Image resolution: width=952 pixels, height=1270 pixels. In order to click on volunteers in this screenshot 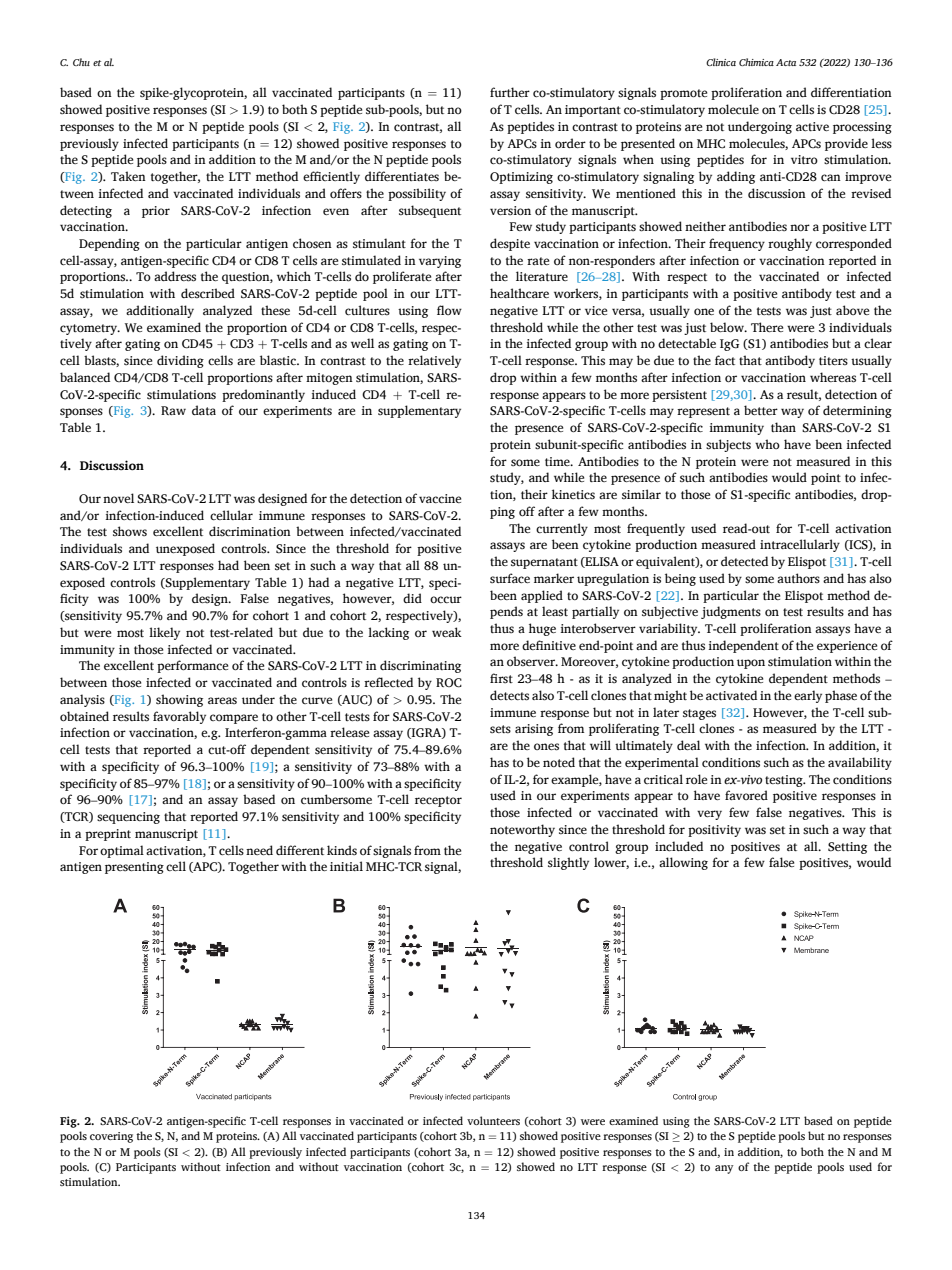, I will do `click(493, 1120)`.
